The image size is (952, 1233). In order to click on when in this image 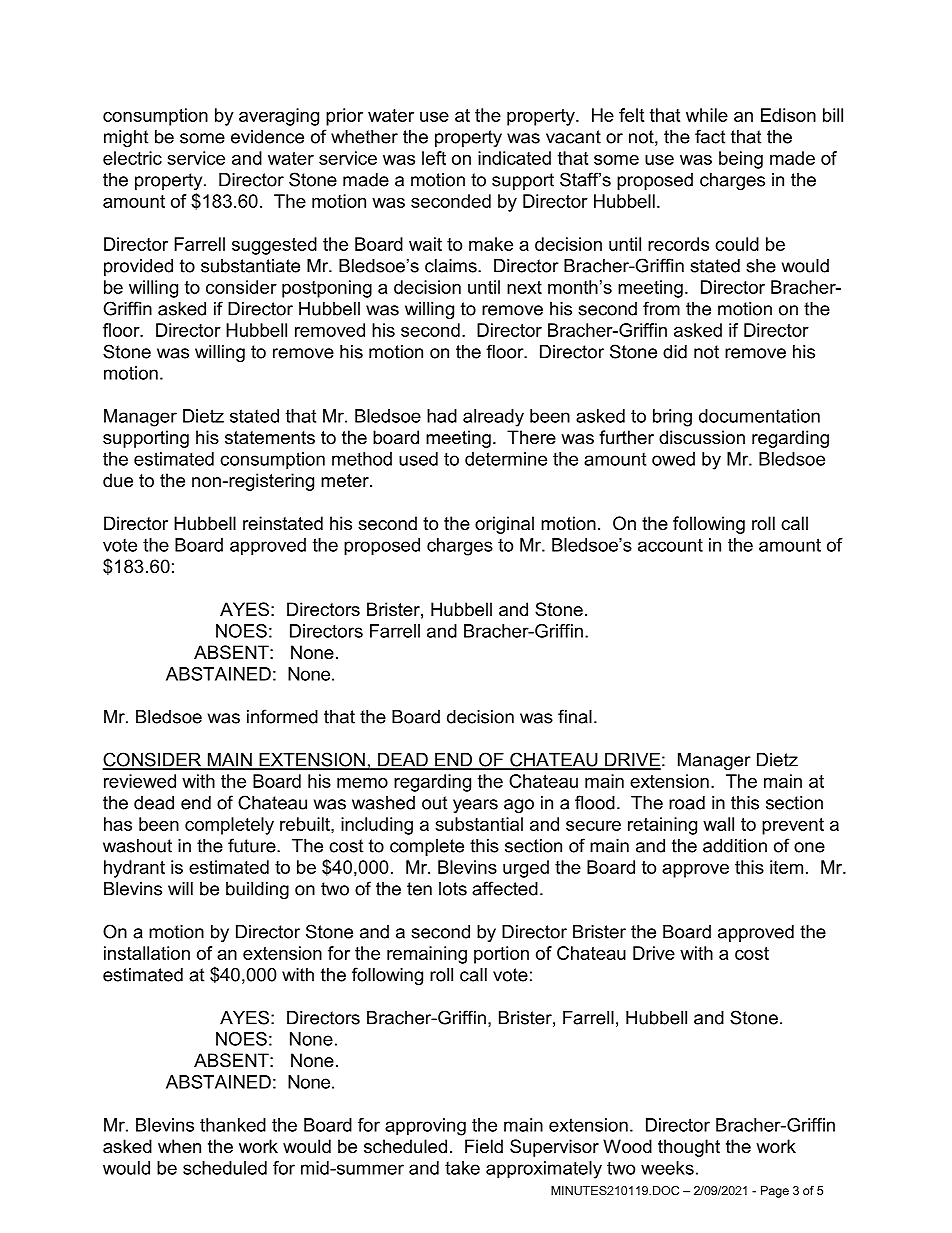, I will do `click(179, 1146)`.
